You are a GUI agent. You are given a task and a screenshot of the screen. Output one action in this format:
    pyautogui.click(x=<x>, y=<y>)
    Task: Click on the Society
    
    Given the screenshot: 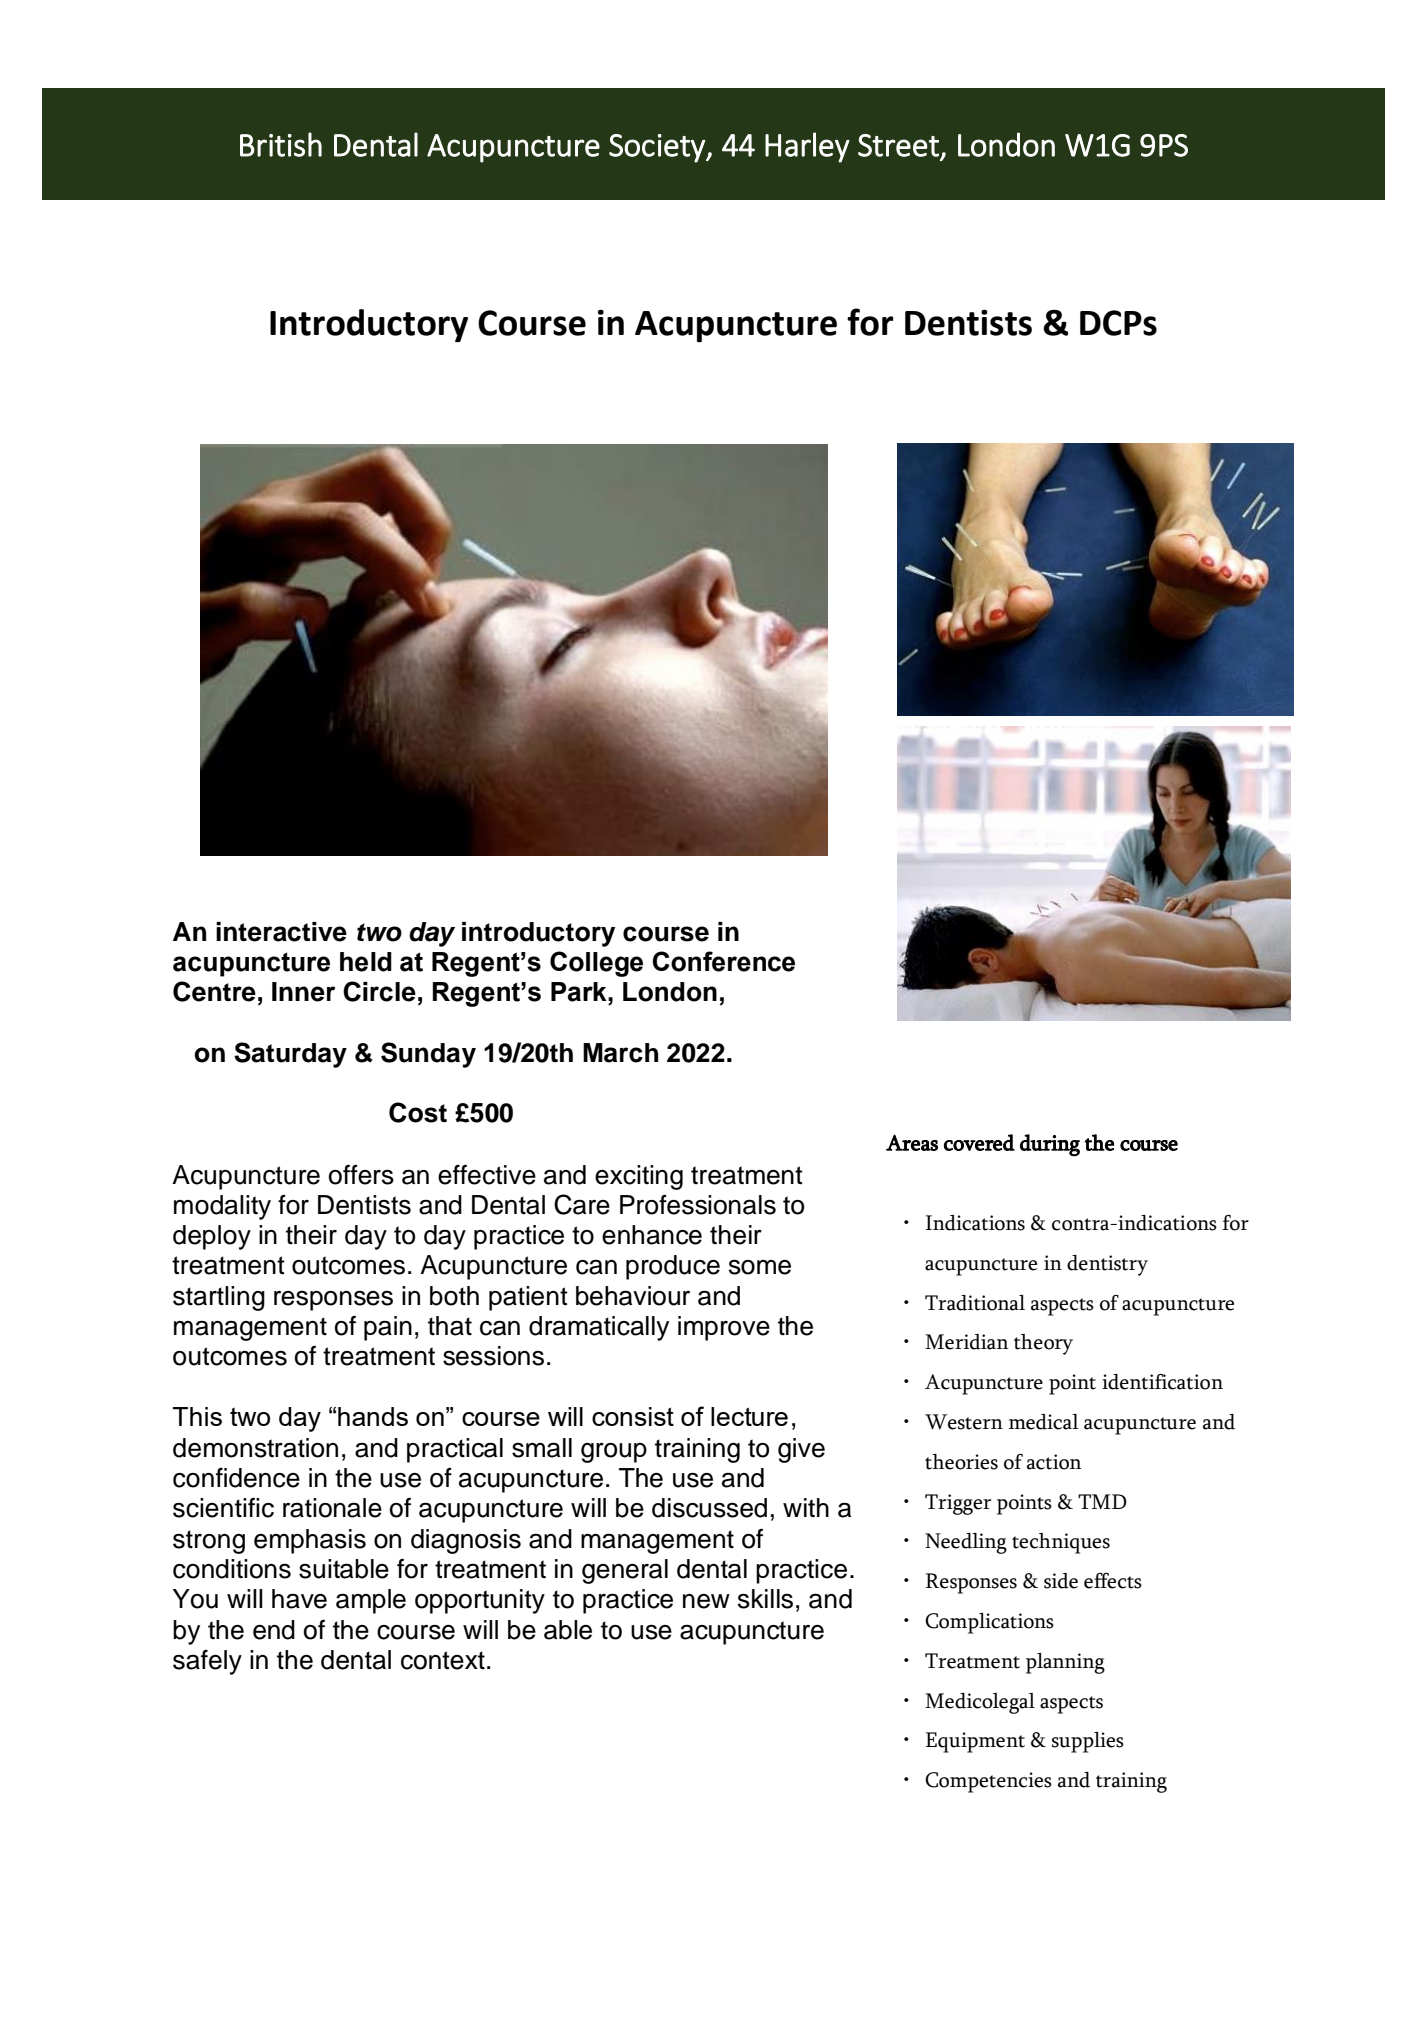 What is the action you would take?
    pyautogui.click(x=658, y=148)
